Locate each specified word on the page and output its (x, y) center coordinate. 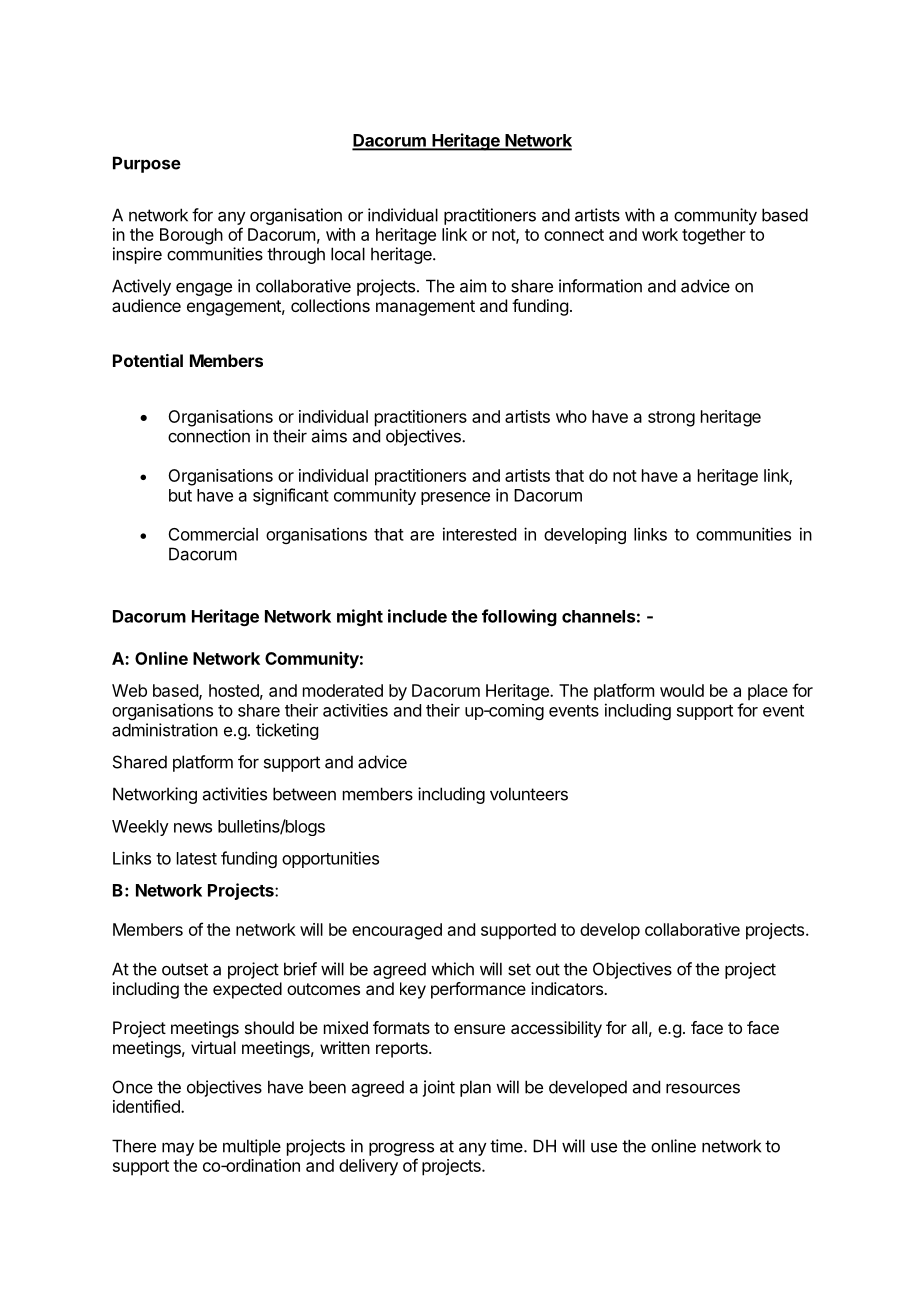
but (180, 495)
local (348, 254)
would (682, 690)
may (178, 1149)
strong (671, 419)
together (714, 236)
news (193, 828)
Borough (191, 236)
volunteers (529, 794)
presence (455, 498)
